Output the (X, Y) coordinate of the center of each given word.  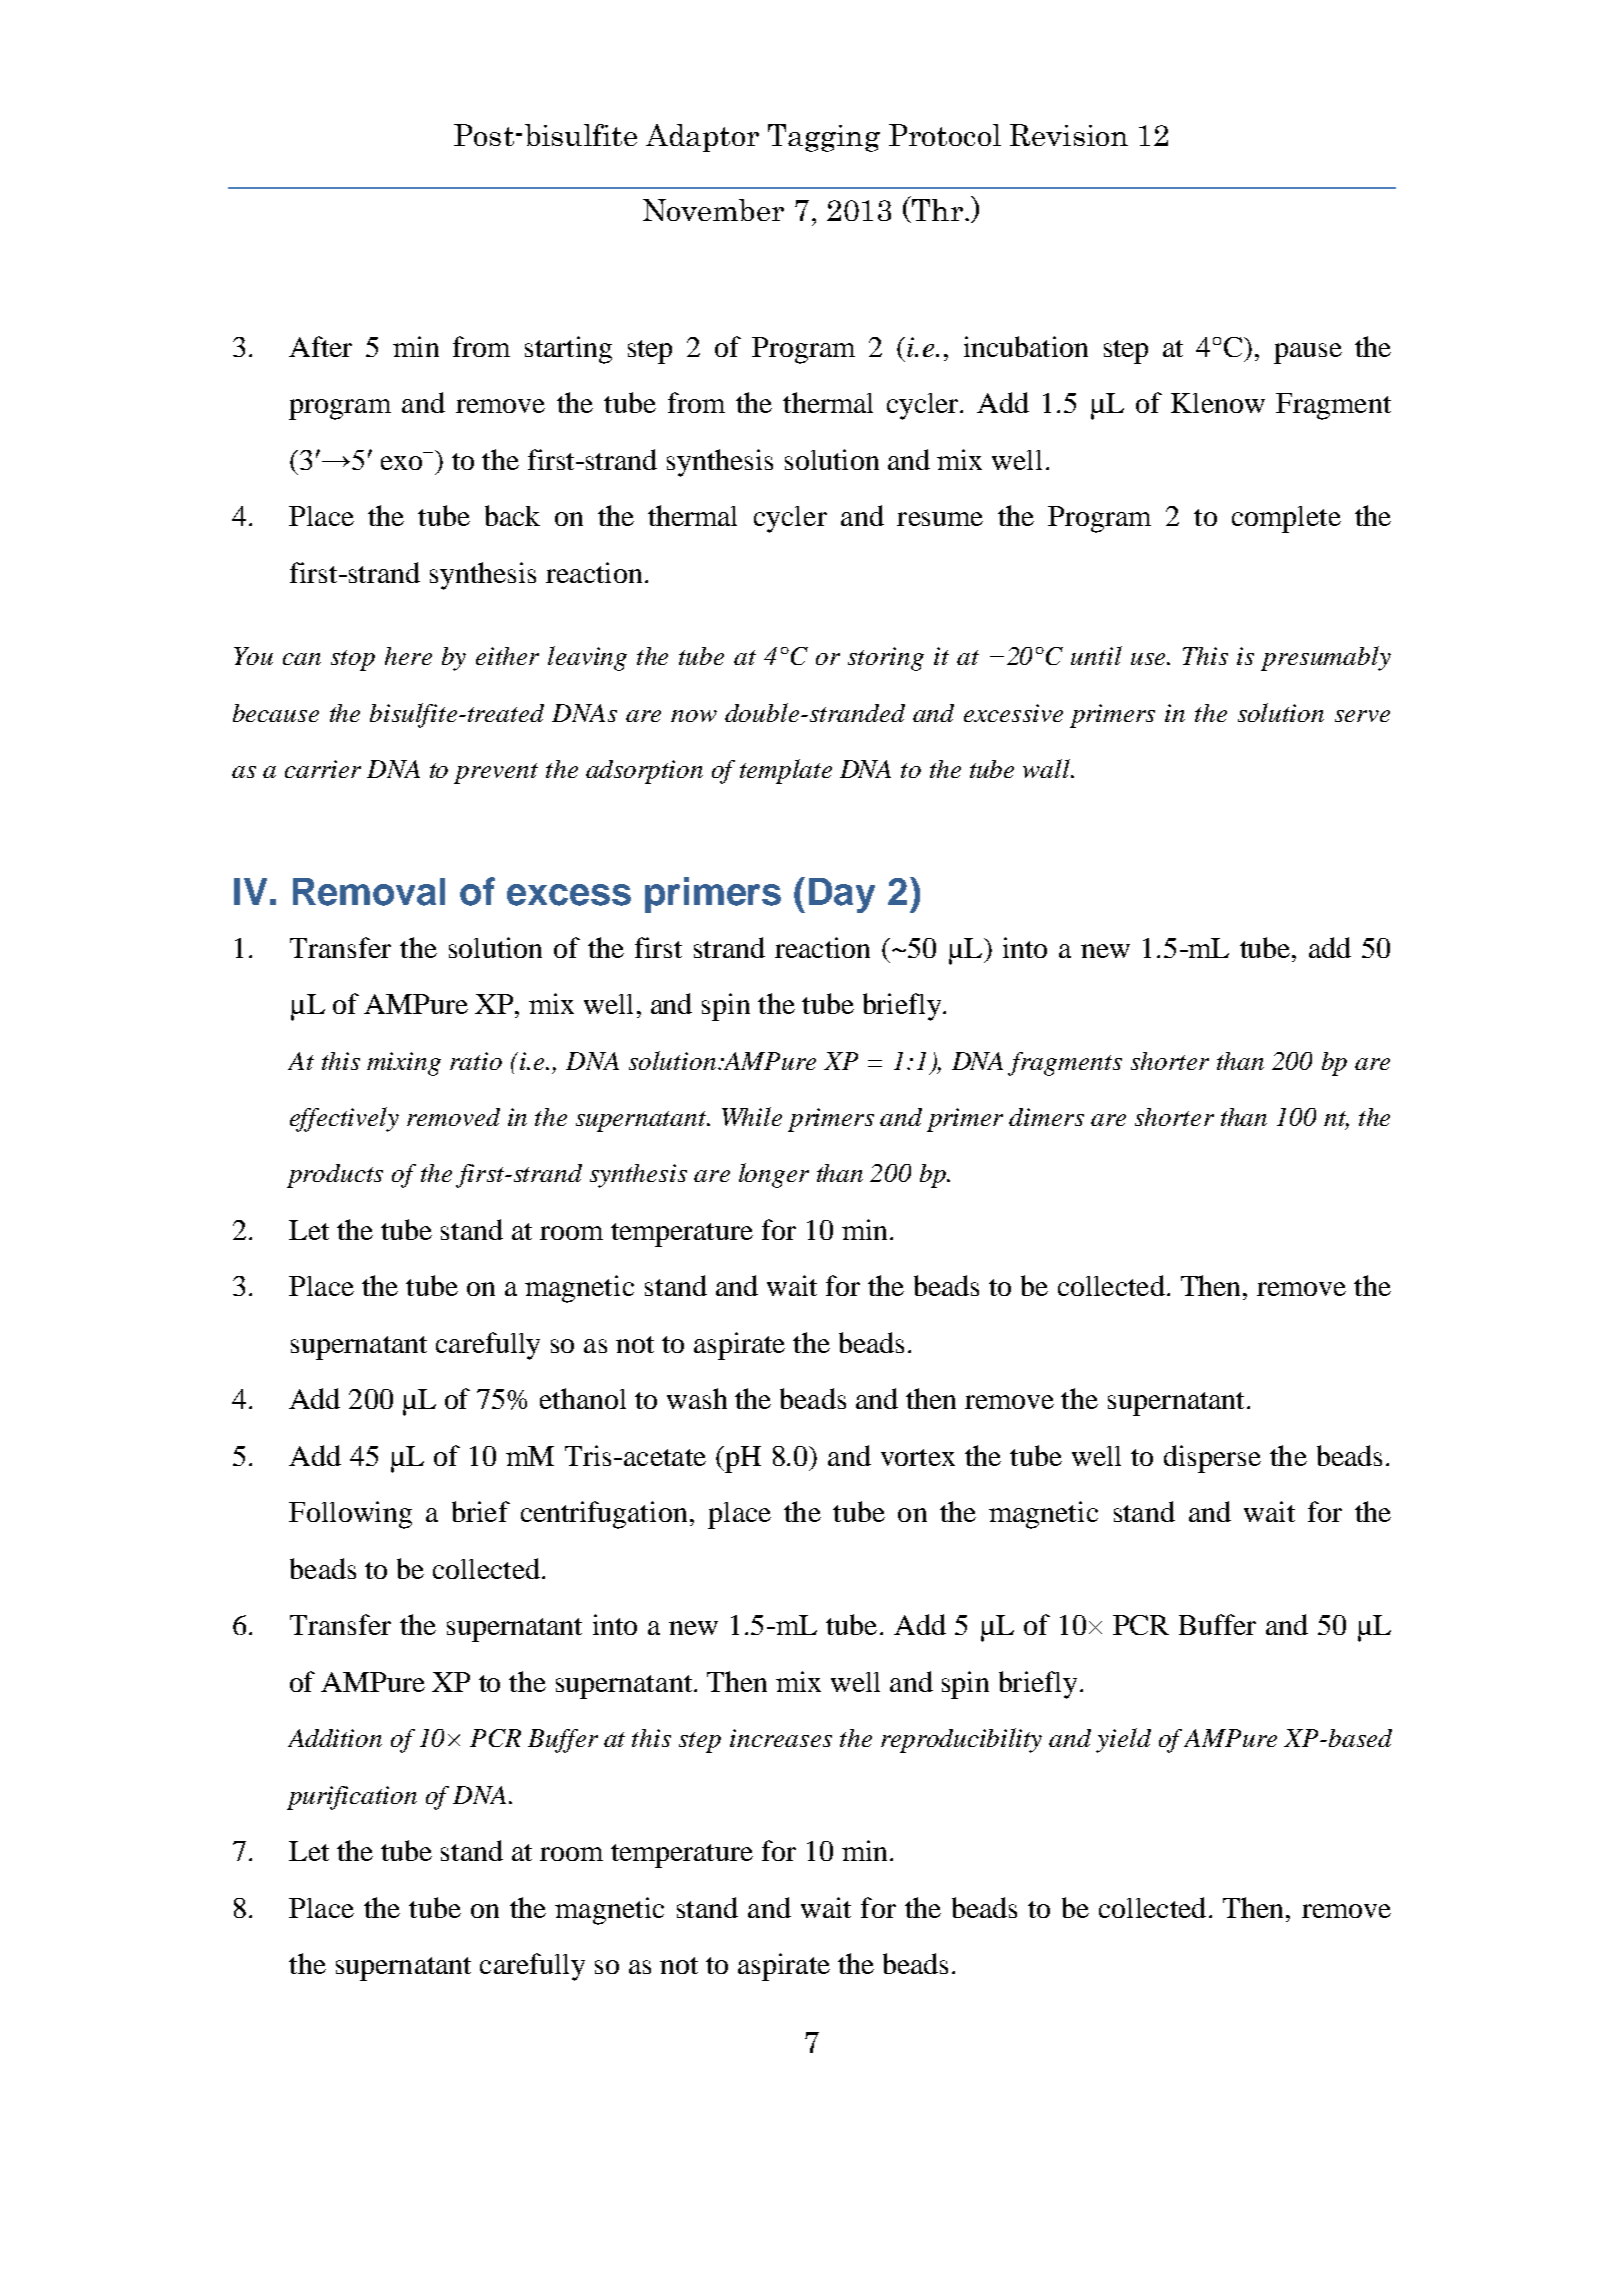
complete (1286, 519)
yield (1123, 1740)
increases (781, 1738)
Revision (1069, 135)
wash (697, 1398)
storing (886, 659)
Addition (335, 1738)
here (408, 656)
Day (842, 895)
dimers (1046, 1117)
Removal (369, 892)
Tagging (824, 138)
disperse (1212, 1459)
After (320, 346)
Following (350, 1515)
